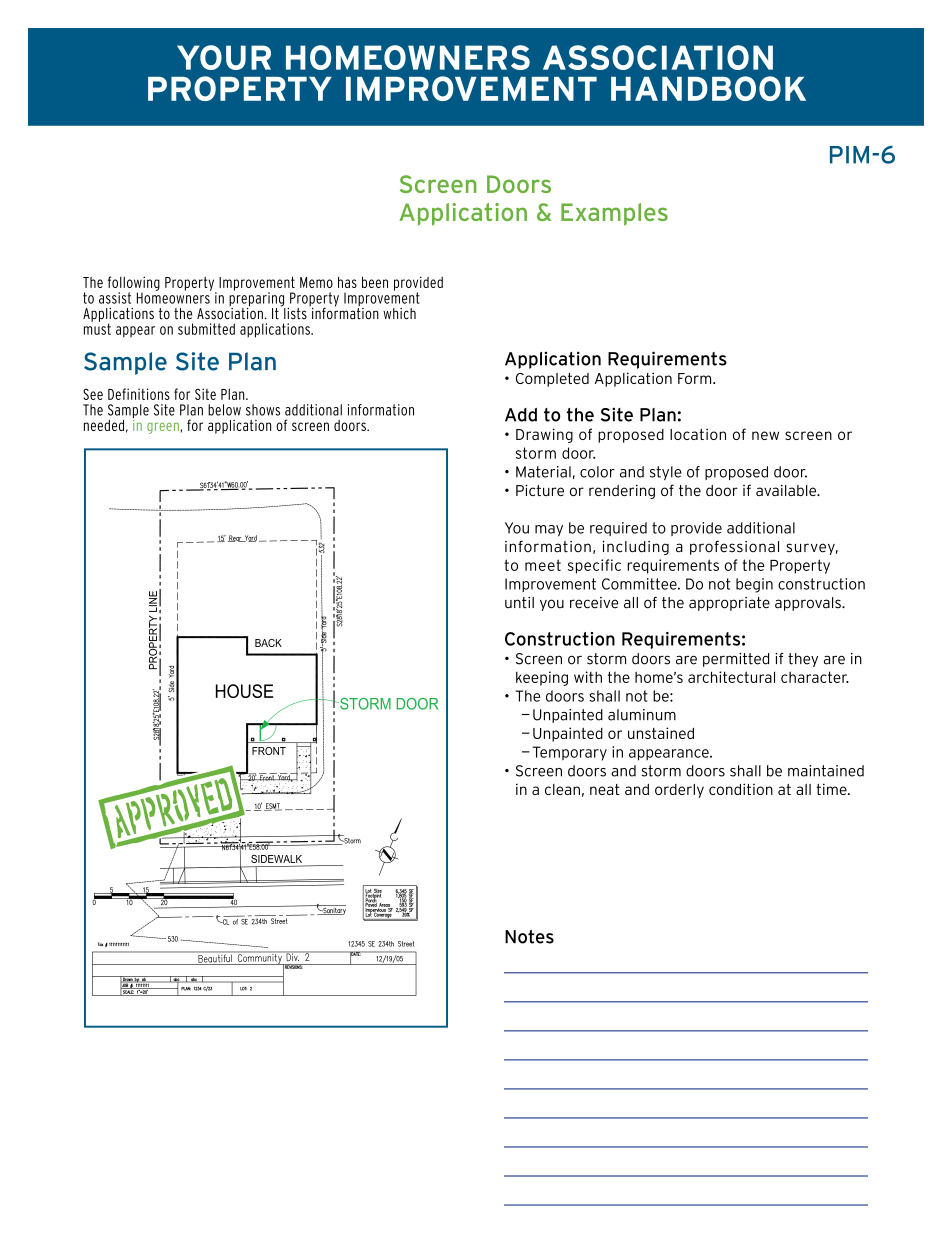  Describe the element at coordinates (787, 490) in the screenshot. I see `available` at that location.
